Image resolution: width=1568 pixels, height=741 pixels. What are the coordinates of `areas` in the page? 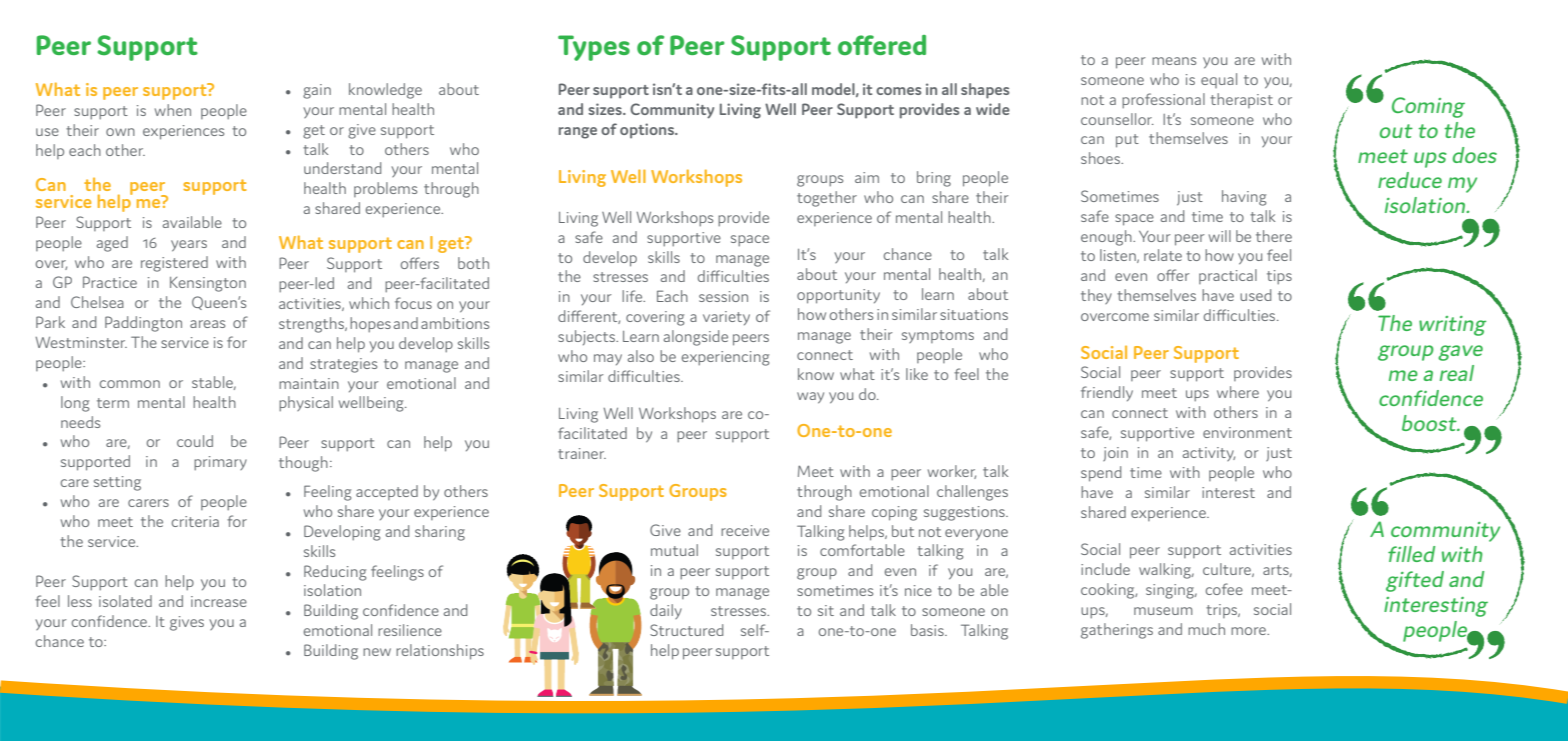 It's located at (207, 324).
